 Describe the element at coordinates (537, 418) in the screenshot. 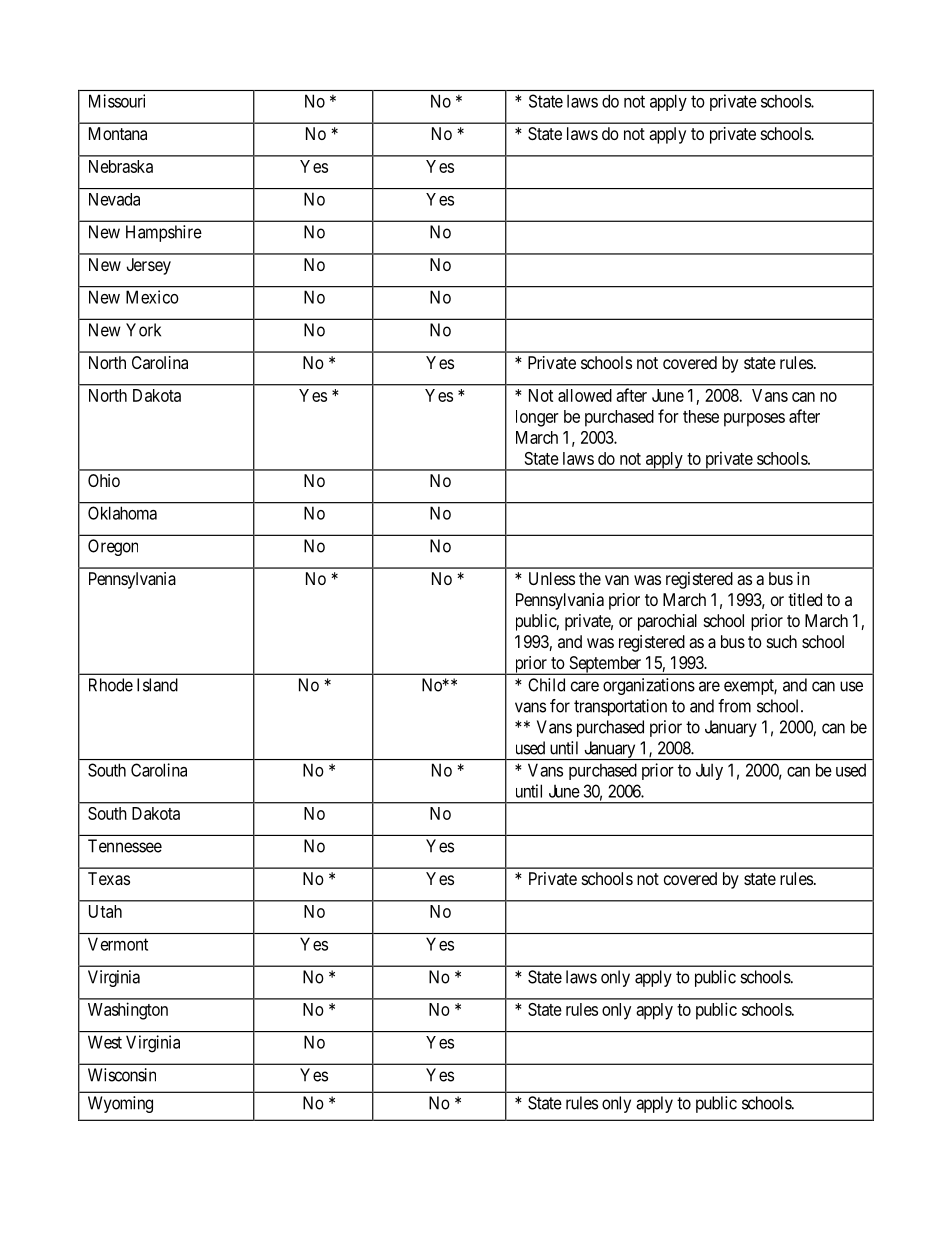

I see `longer` at that location.
